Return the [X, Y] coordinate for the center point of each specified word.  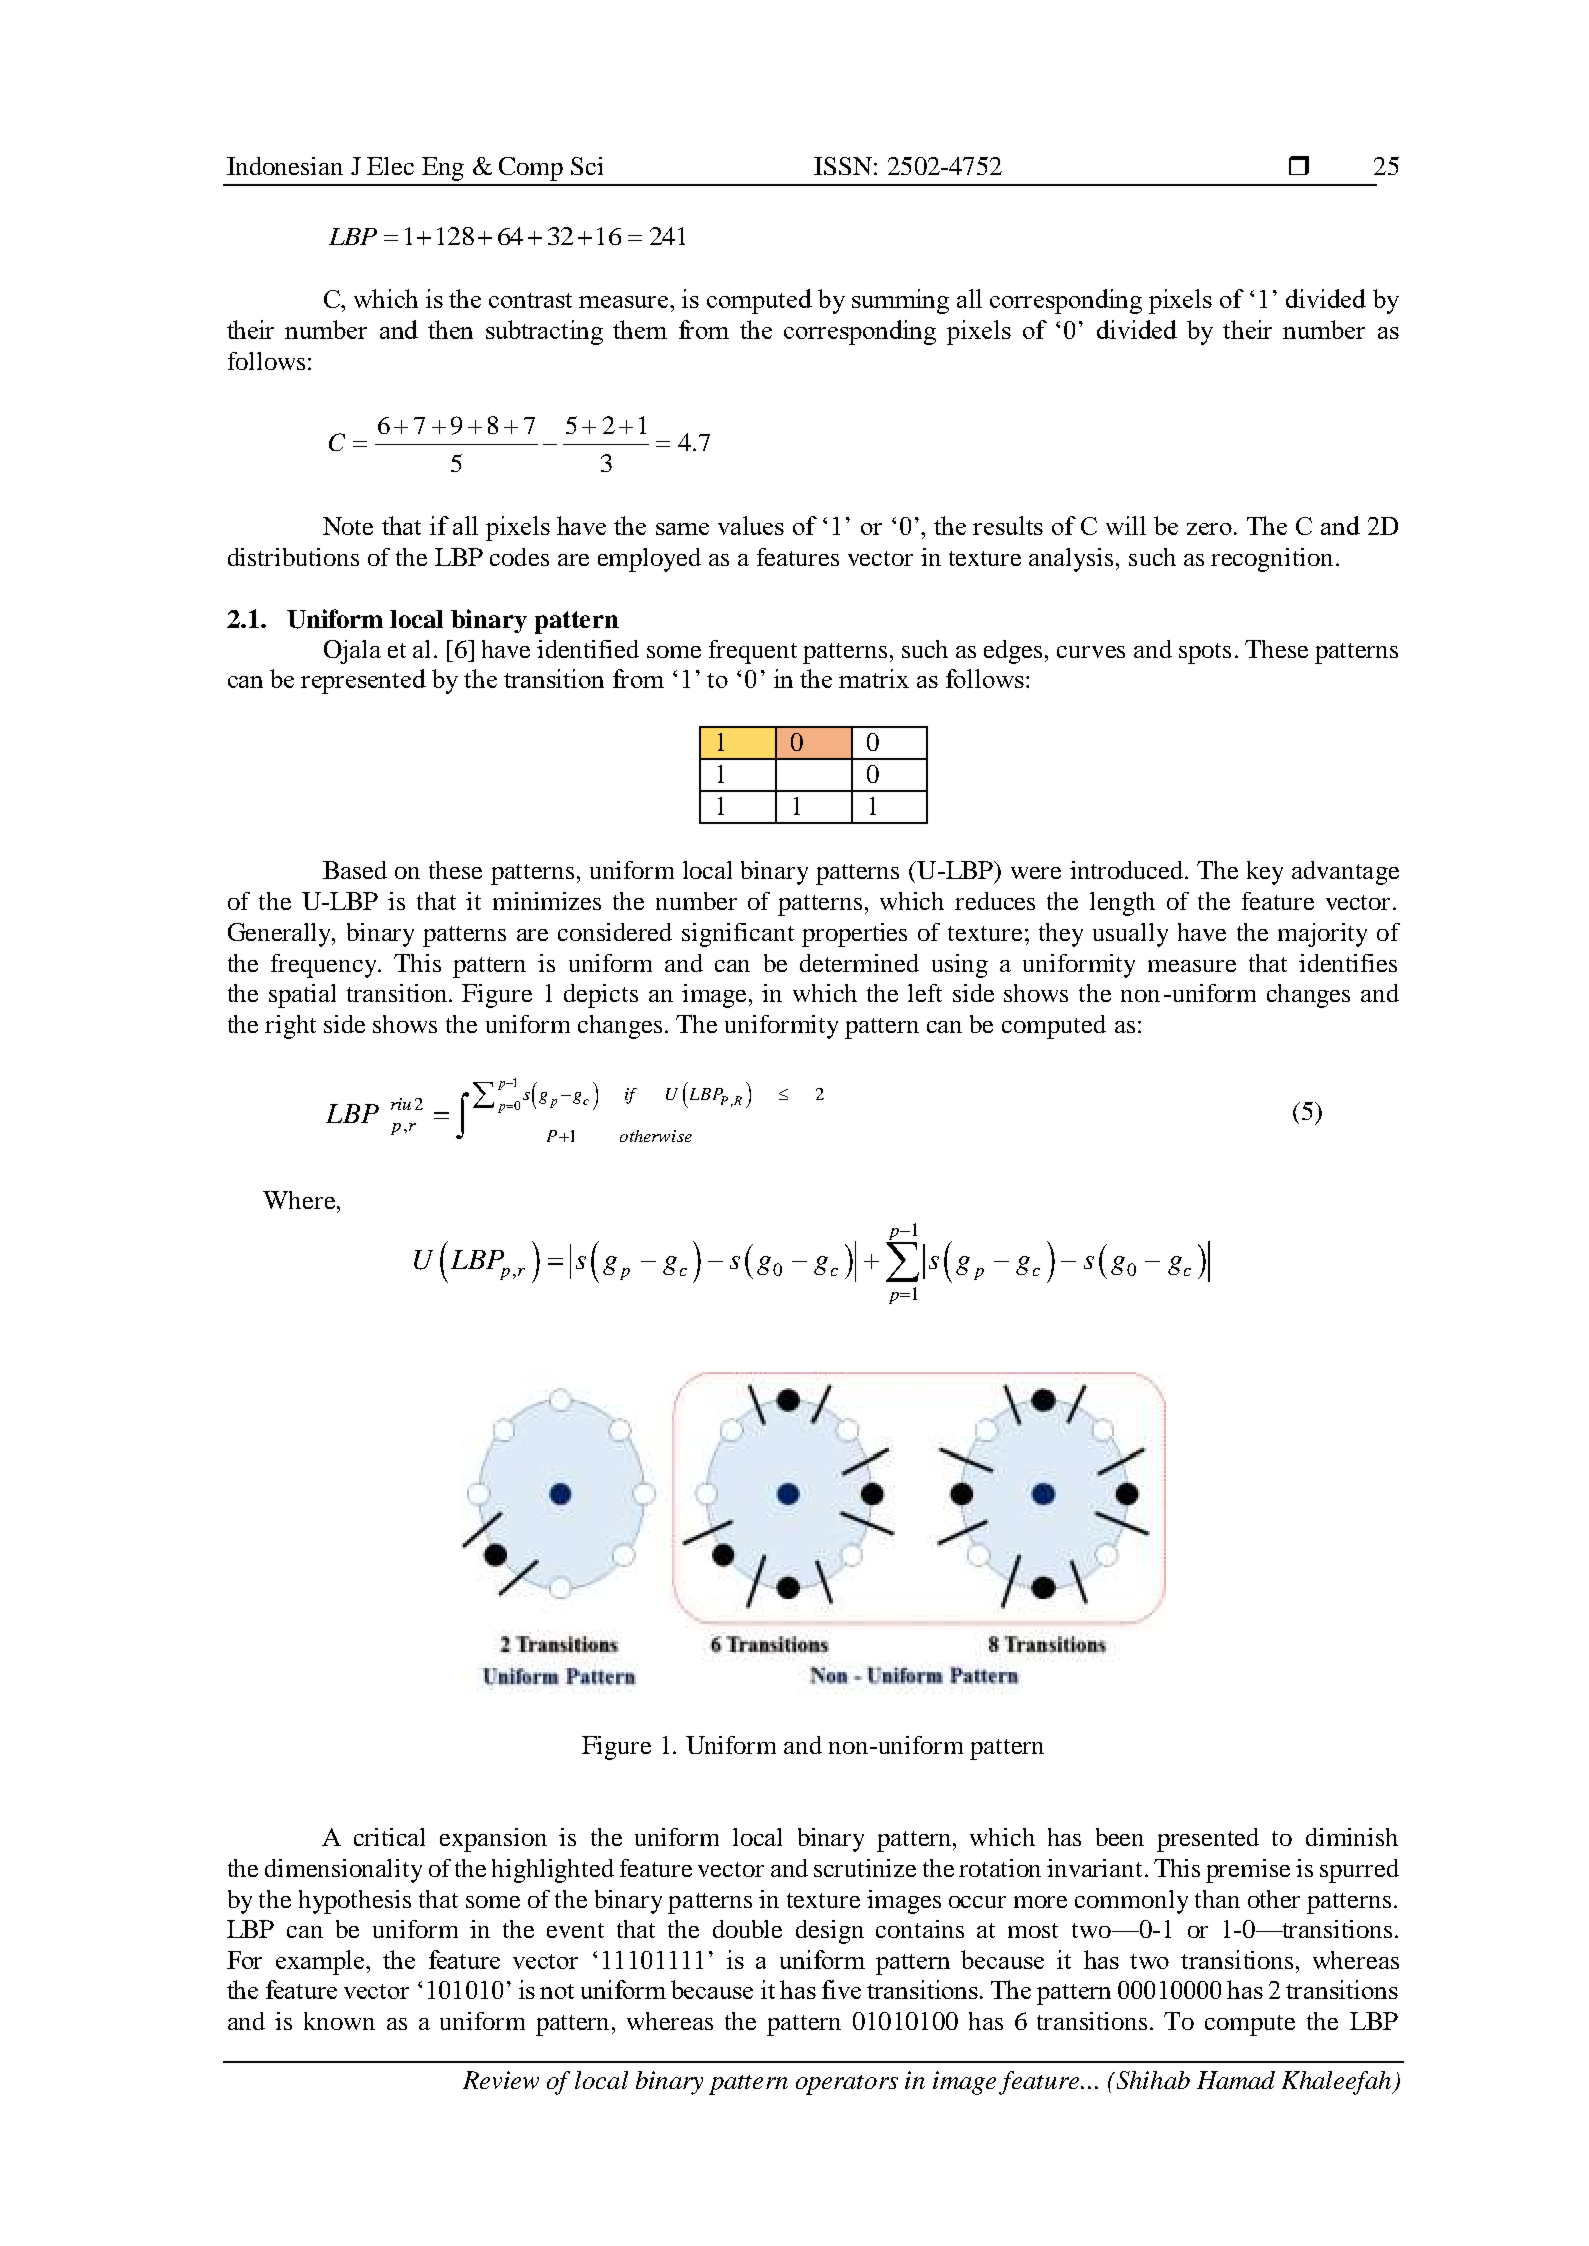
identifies [1348, 963]
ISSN [843, 166]
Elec [390, 166]
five [841, 1989]
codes [519, 557]
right [290, 1027]
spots [1205, 653]
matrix [874, 678]
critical [389, 1837]
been [1120, 1837]
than [1217, 1899]
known [339, 2021]
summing [900, 301]
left [925, 993]
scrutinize [865, 1868]
